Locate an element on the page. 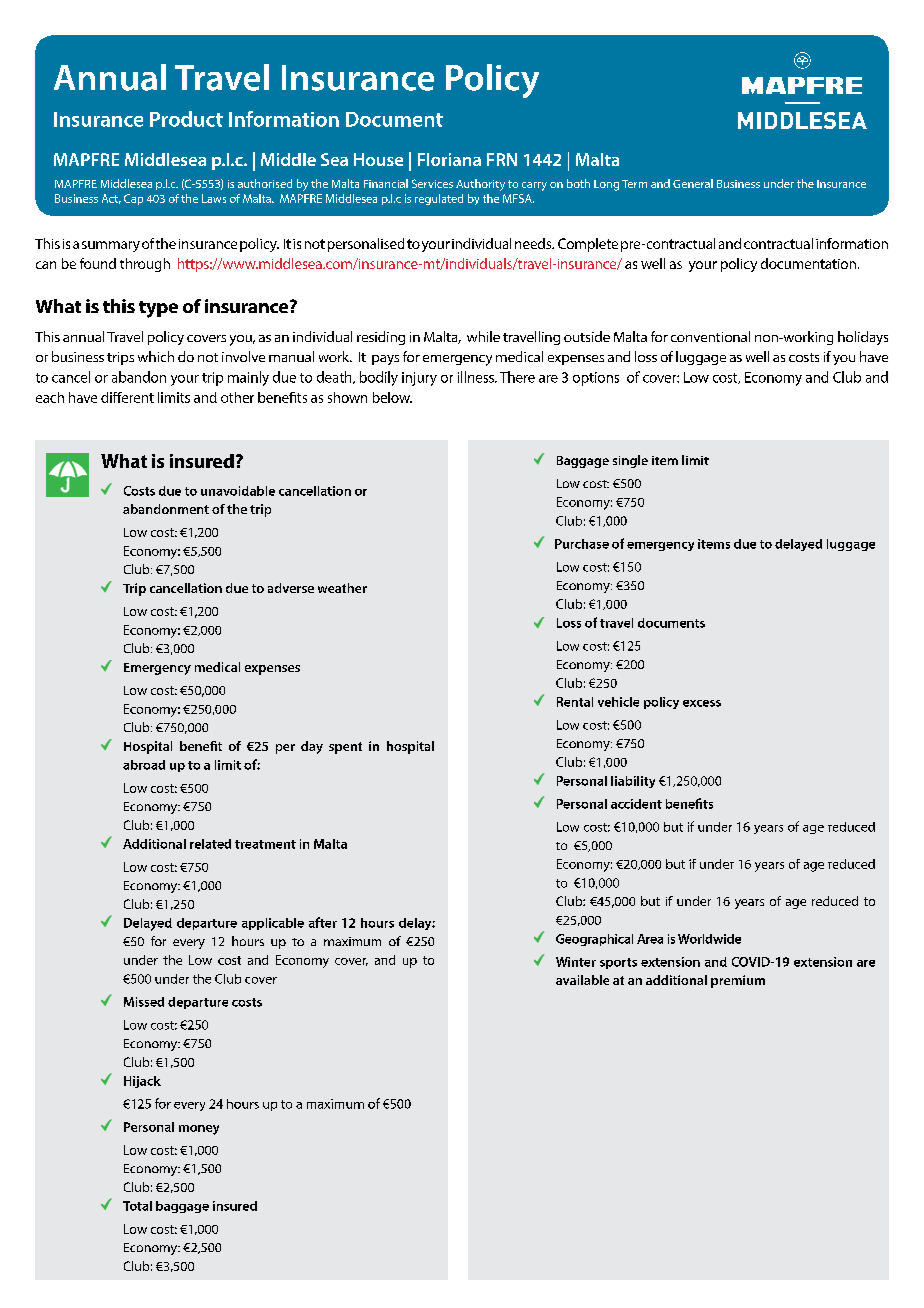  Services is located at coordinates (432, 183).
